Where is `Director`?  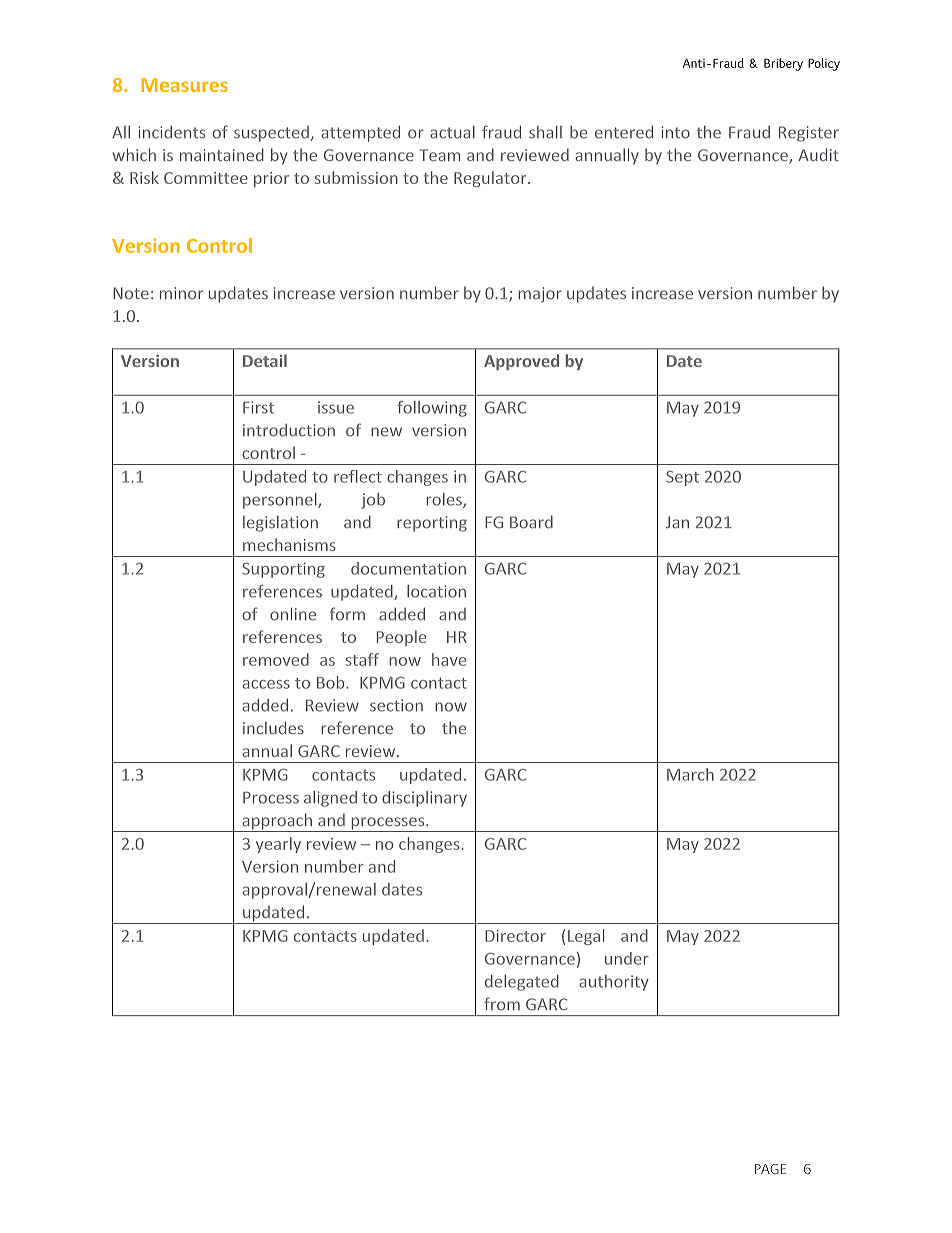 Director is located at coordinates (515, 936).
